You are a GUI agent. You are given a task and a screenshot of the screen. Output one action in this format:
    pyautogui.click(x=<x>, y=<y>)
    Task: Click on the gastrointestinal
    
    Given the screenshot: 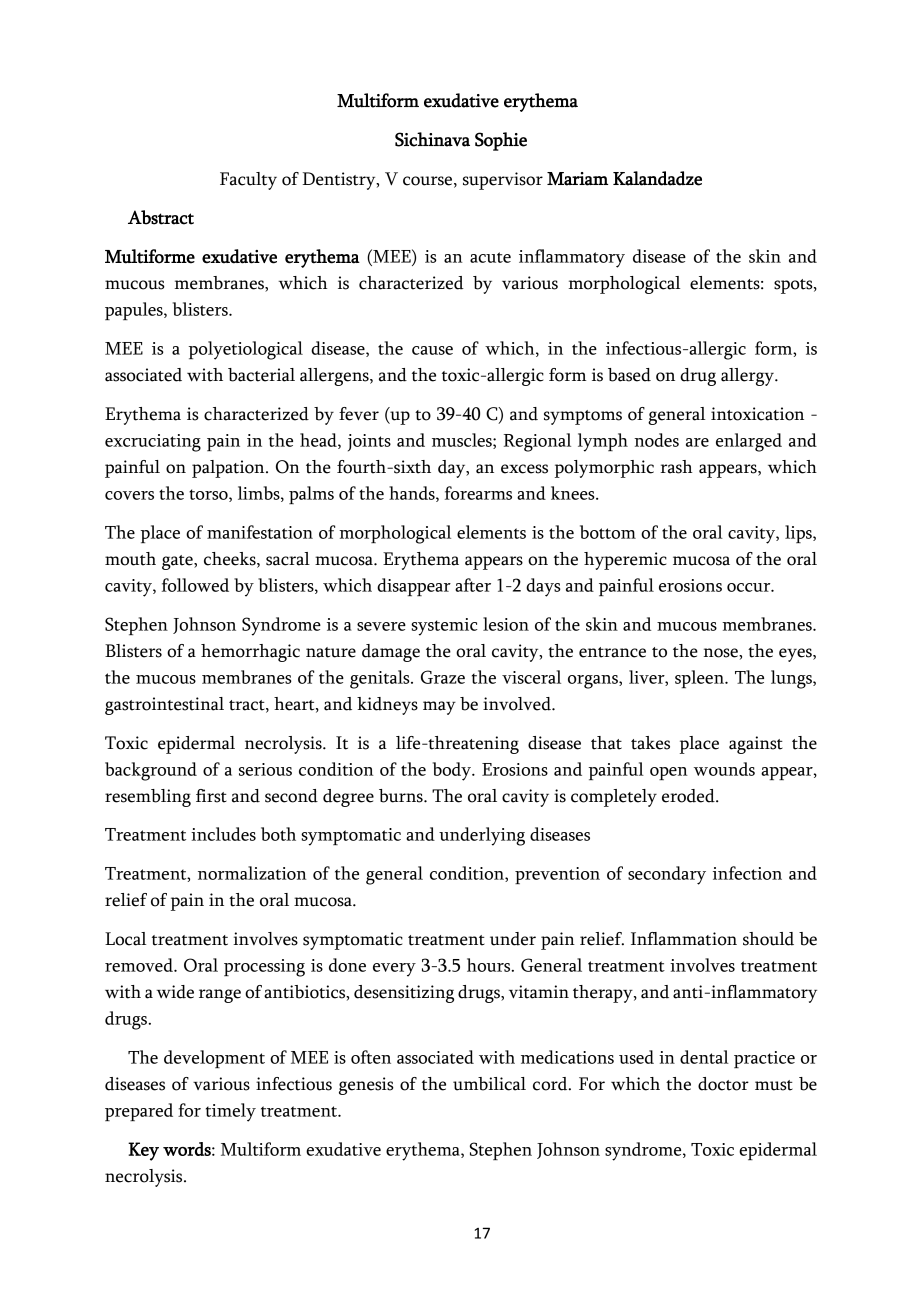 What is the action you would take?
    pyautogui.click(x=164, y=706)
